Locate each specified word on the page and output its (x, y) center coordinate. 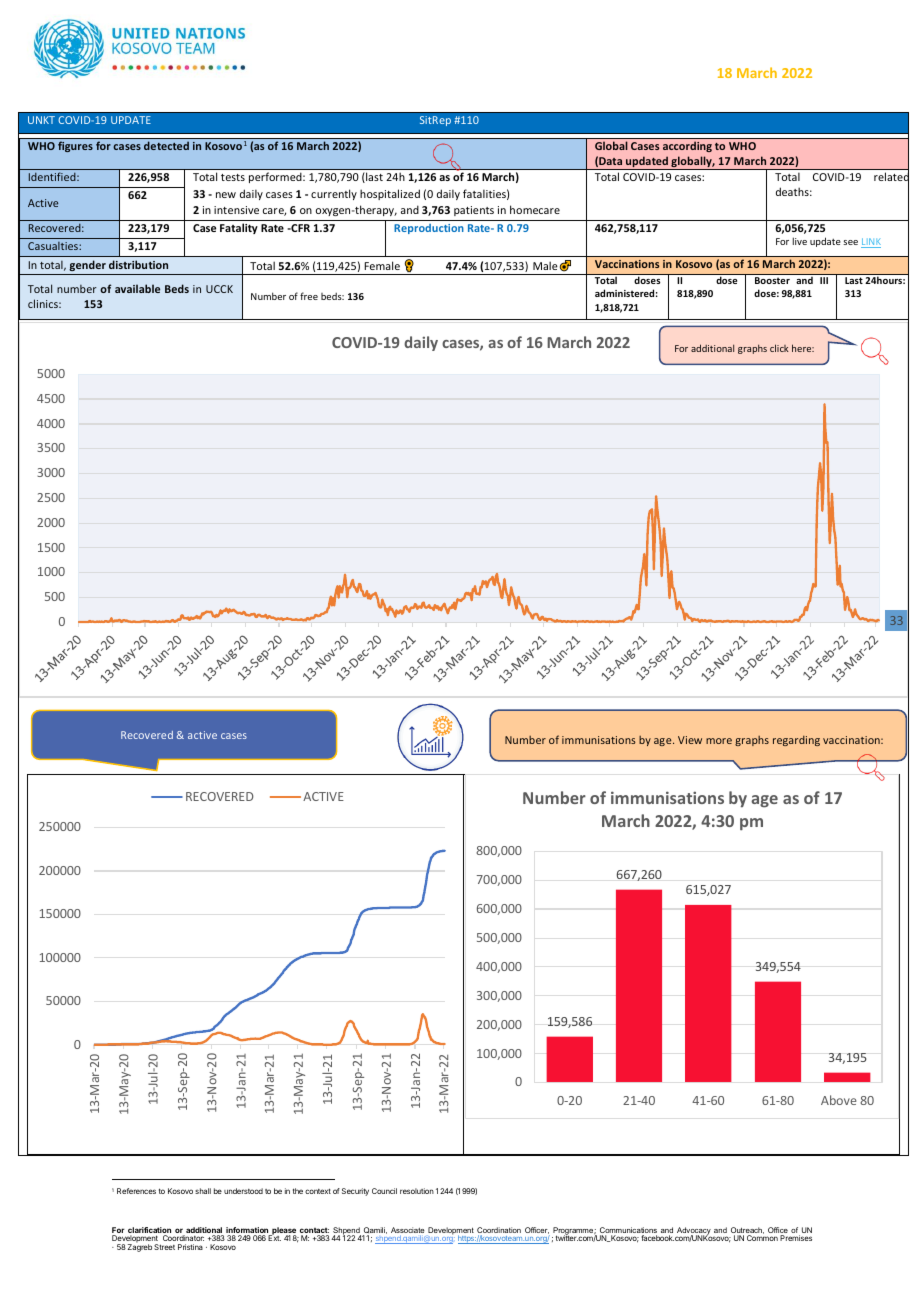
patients (474, 211)
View (690, 740)
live (800, 241)
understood (243, 1191)
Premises (796, 1238)
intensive (236, 210)
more (719, 741)
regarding (796, 741)
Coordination (499, 1231)
